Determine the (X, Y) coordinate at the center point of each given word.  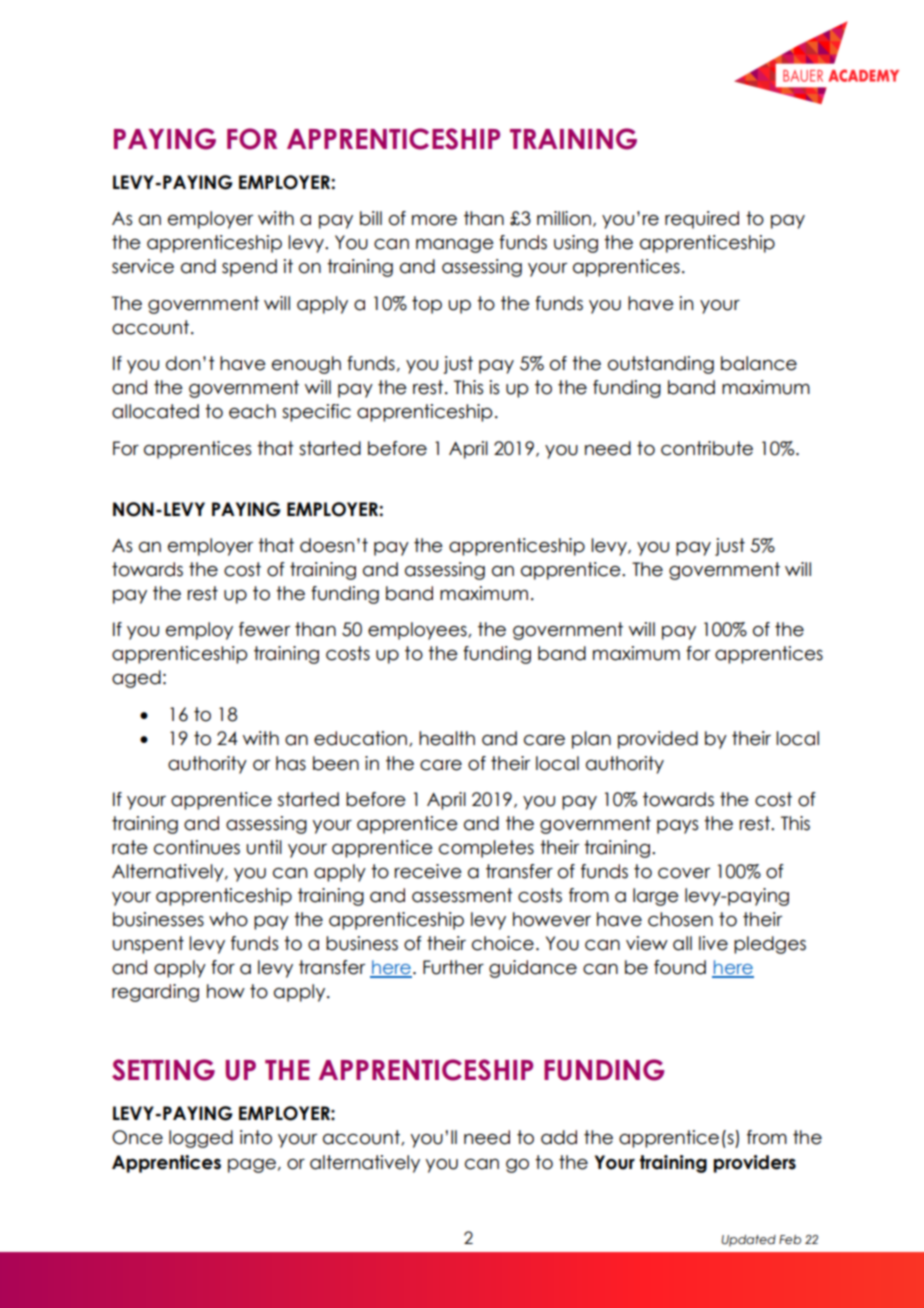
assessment (462, 895)
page (252, 1166)
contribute (707, 448)
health (447, 738)
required (702, 220)
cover (684, 873)
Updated (749, 1241)
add (559, 1137)
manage (455, 246)
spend (249, 268)
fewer (264, 629)
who (228, 919)
